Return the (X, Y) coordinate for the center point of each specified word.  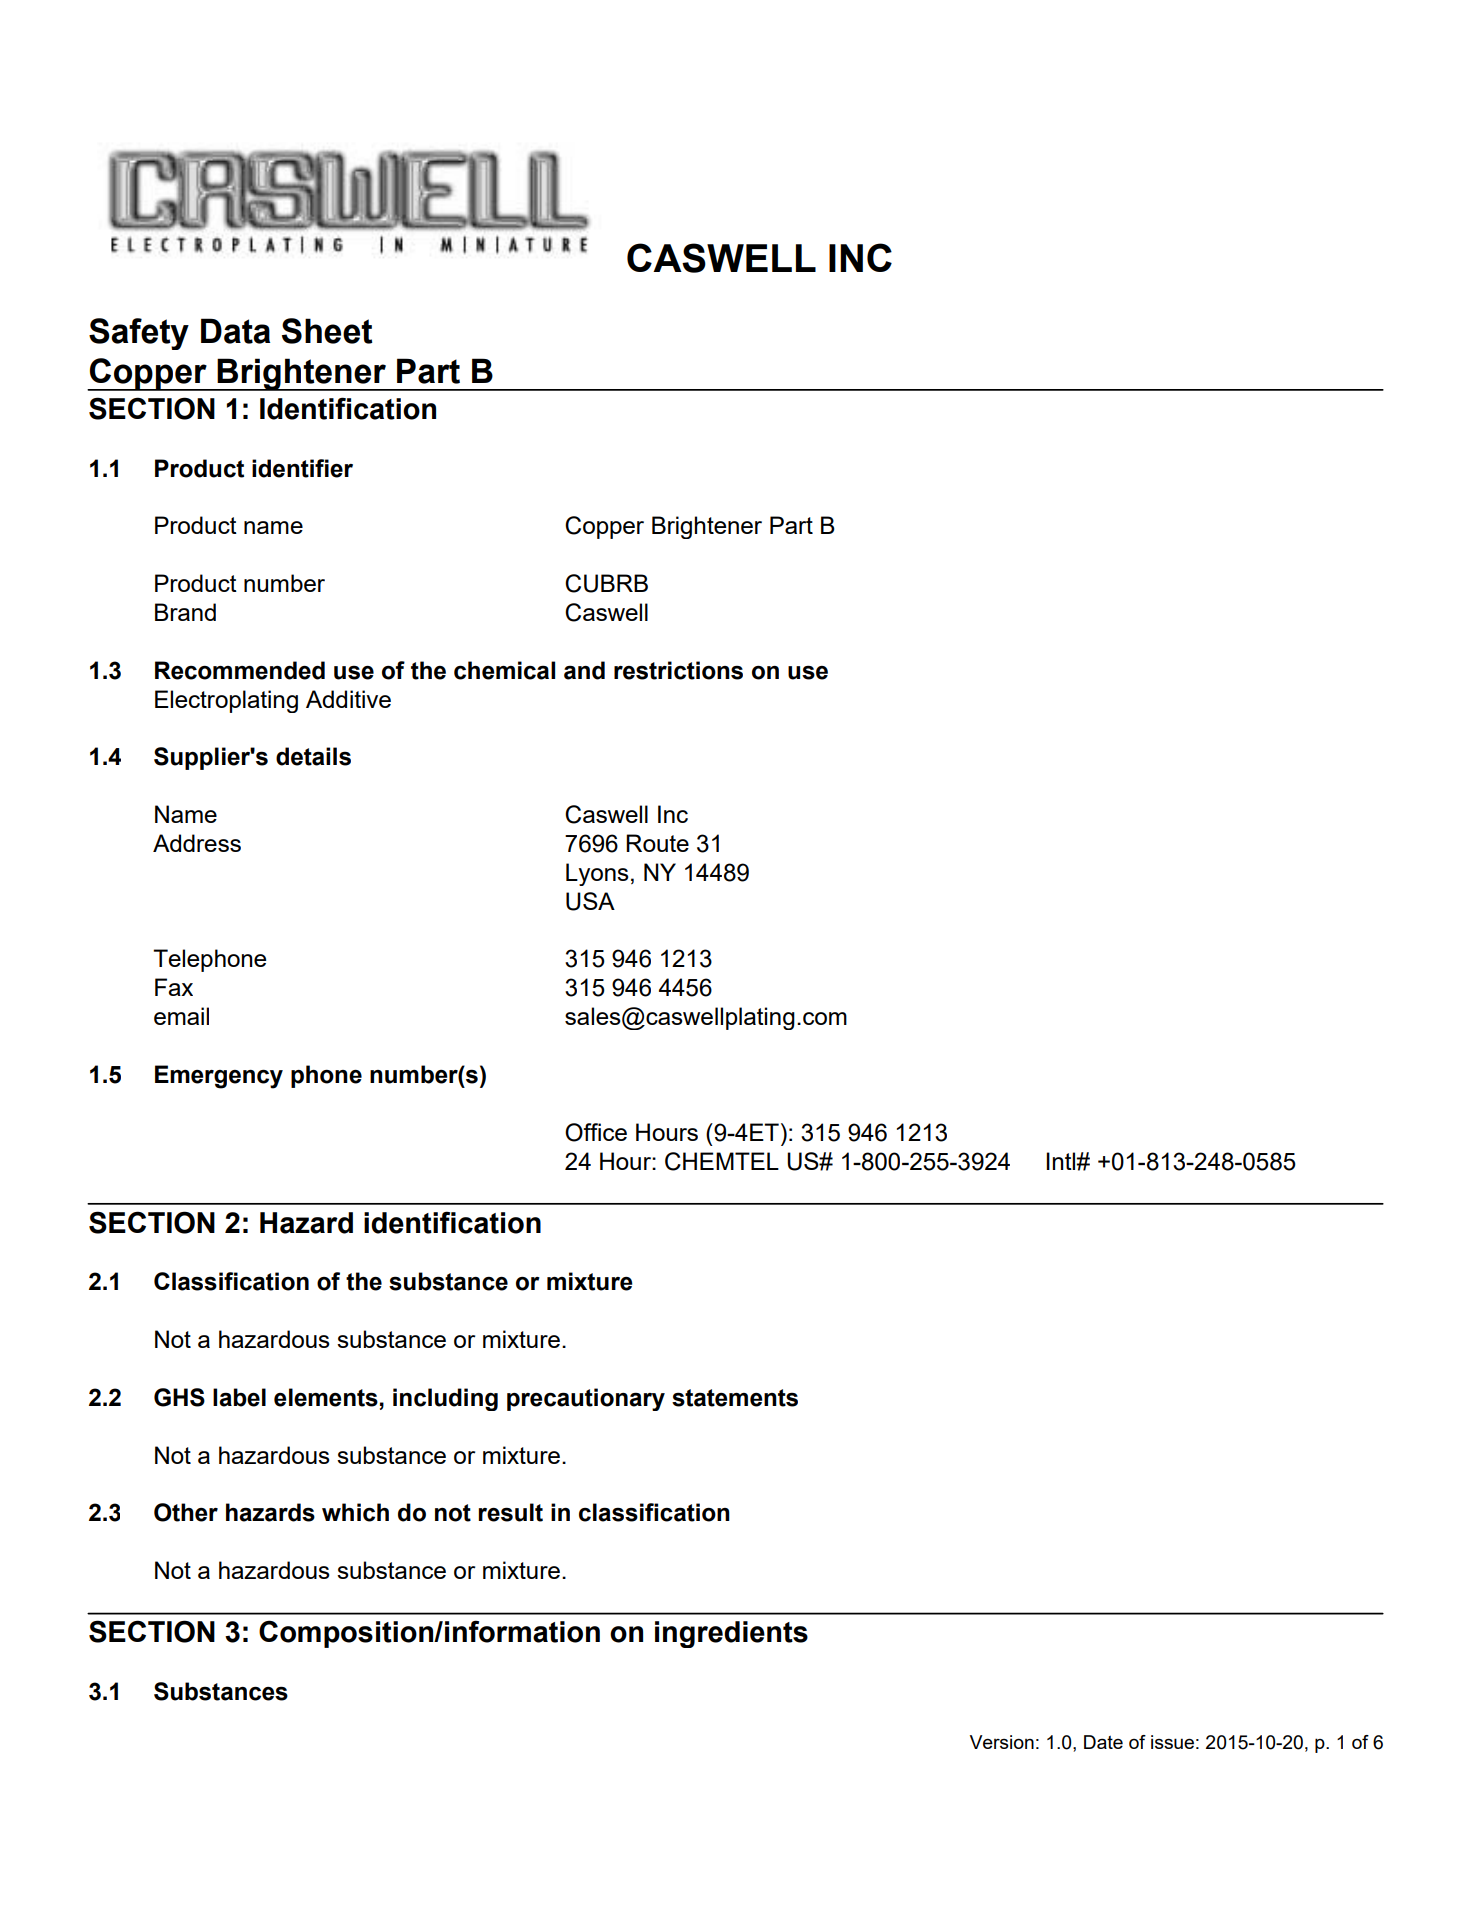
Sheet (327, 331)
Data (235, 331)
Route (657, 843)
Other (186, 1512)
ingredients (731, 1634)
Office (596, 1132)
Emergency (219, 1077)
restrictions (678, 670)
